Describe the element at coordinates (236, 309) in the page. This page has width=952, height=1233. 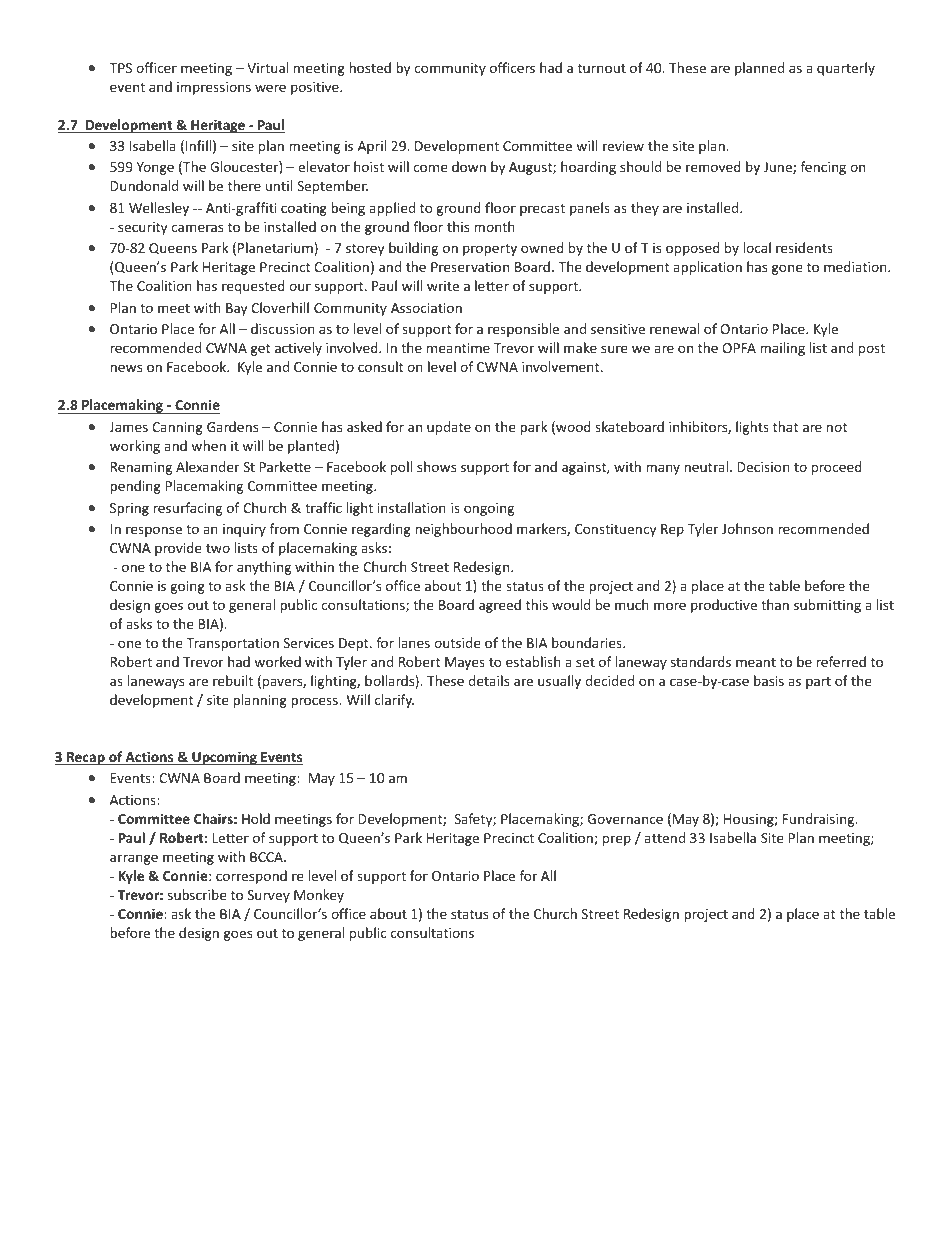
I see `Bay` at that location.
